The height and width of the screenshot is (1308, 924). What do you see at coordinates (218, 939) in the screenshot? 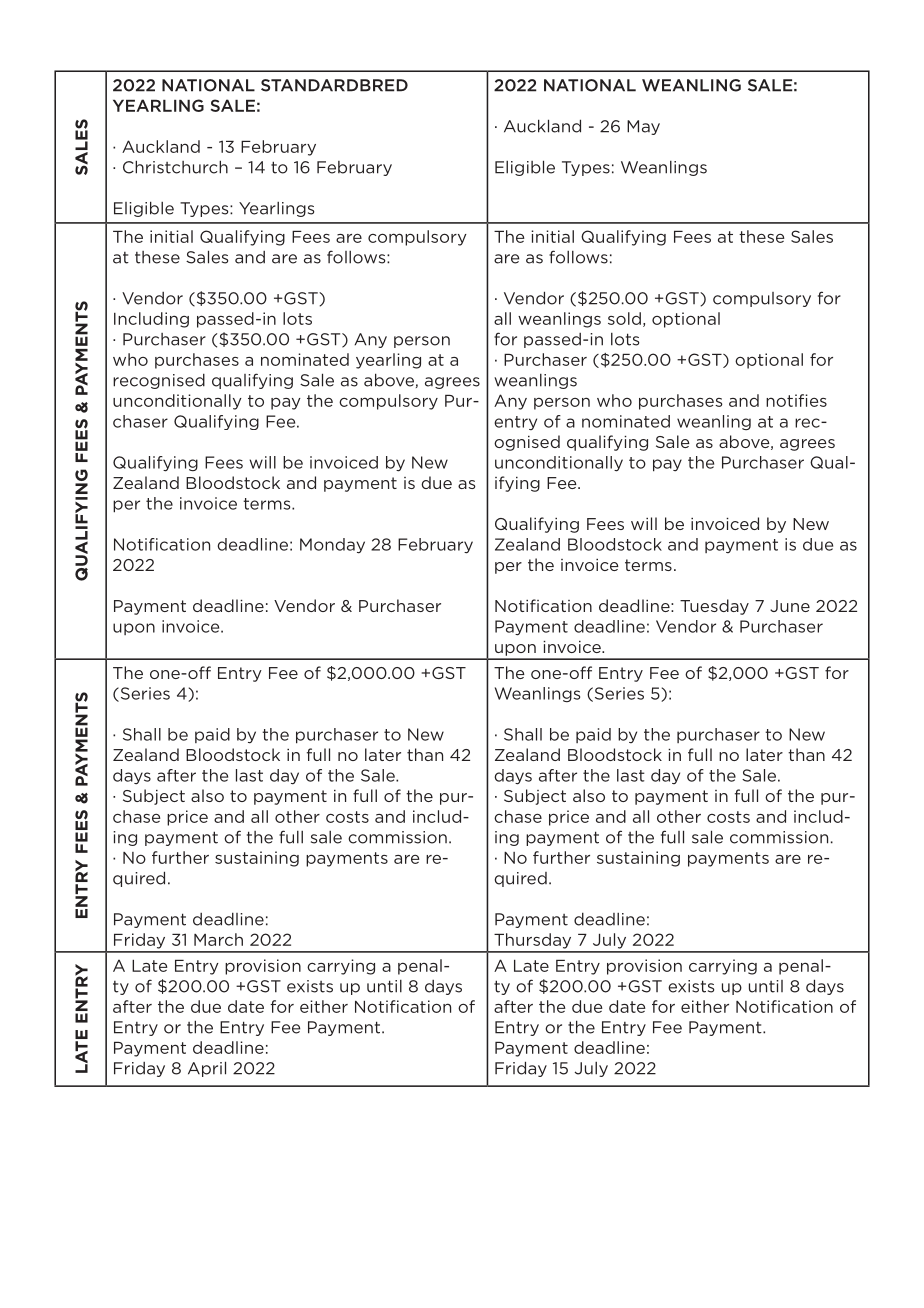
I see `March` at bounding box center [218, 939].
